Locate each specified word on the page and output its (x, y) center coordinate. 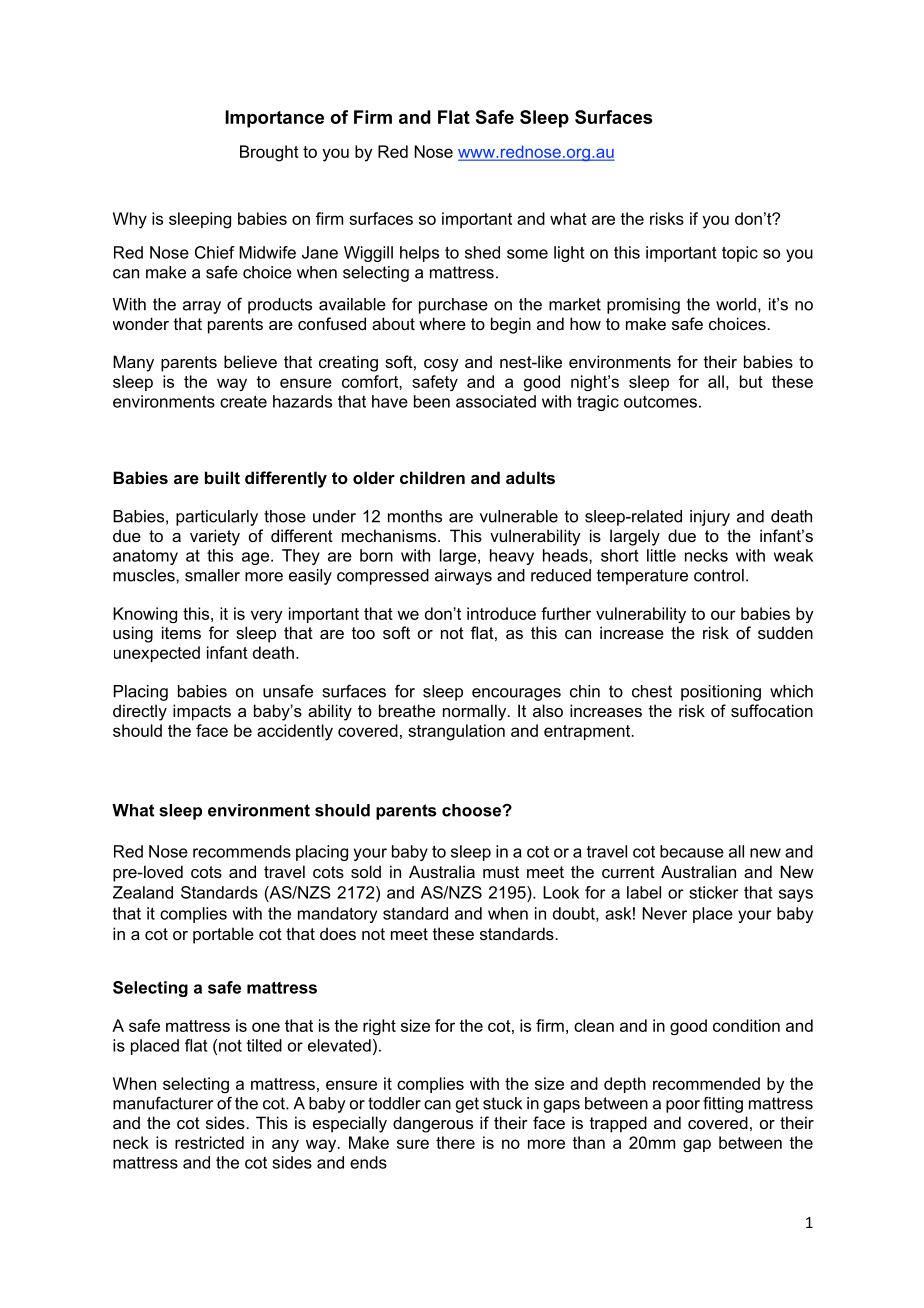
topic (740, 254)
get (467, 1105)
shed (482, 252)
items (181, 632)
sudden (785, 632)
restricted (209, 1142)
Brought (269, 153)
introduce (501, 613)
